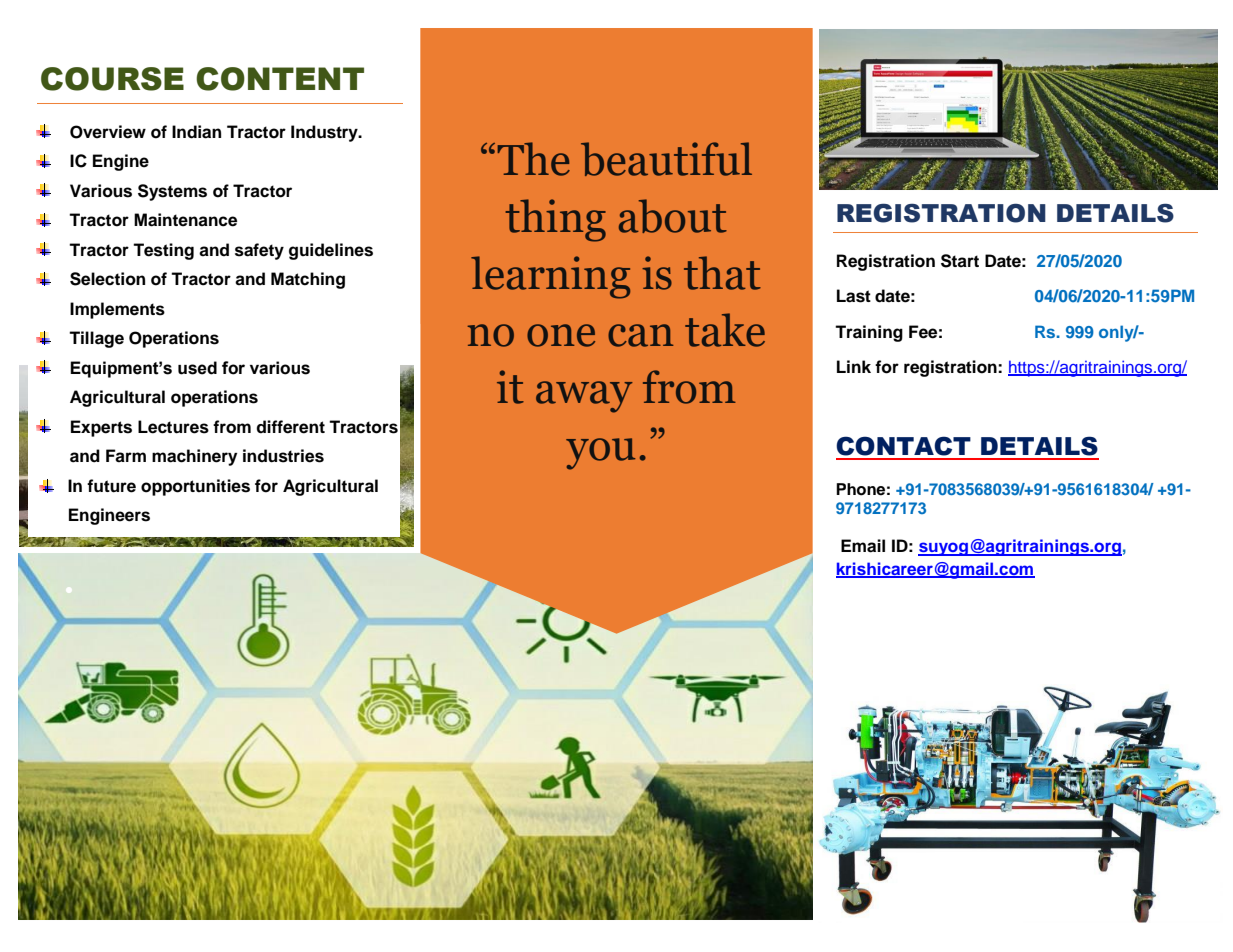  Describe the element at coordinates (280, 79) in the screenshot. I see `CONTENT` at that location.
